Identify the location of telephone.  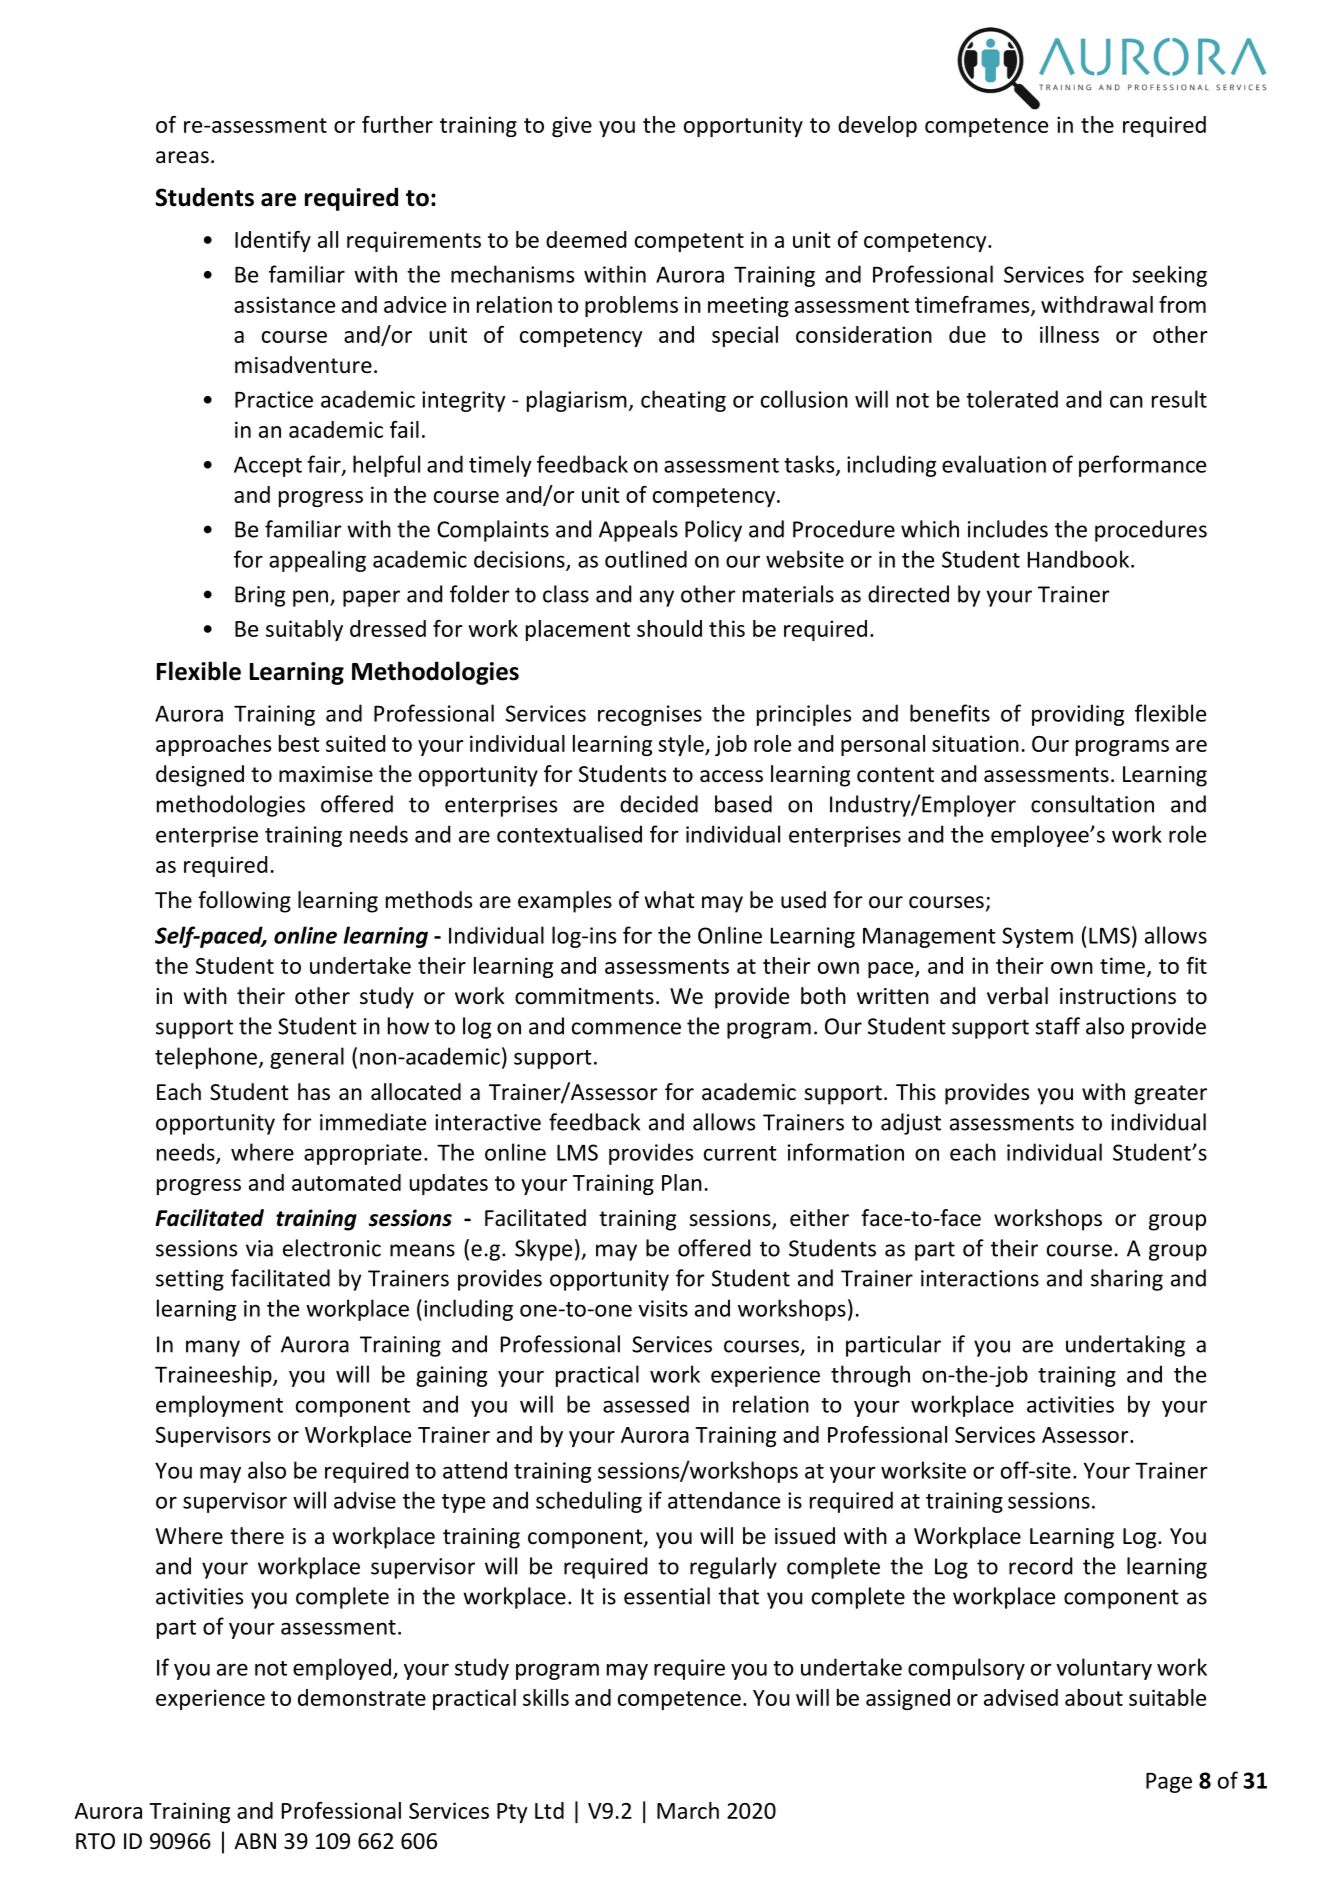
(206, 1058).
